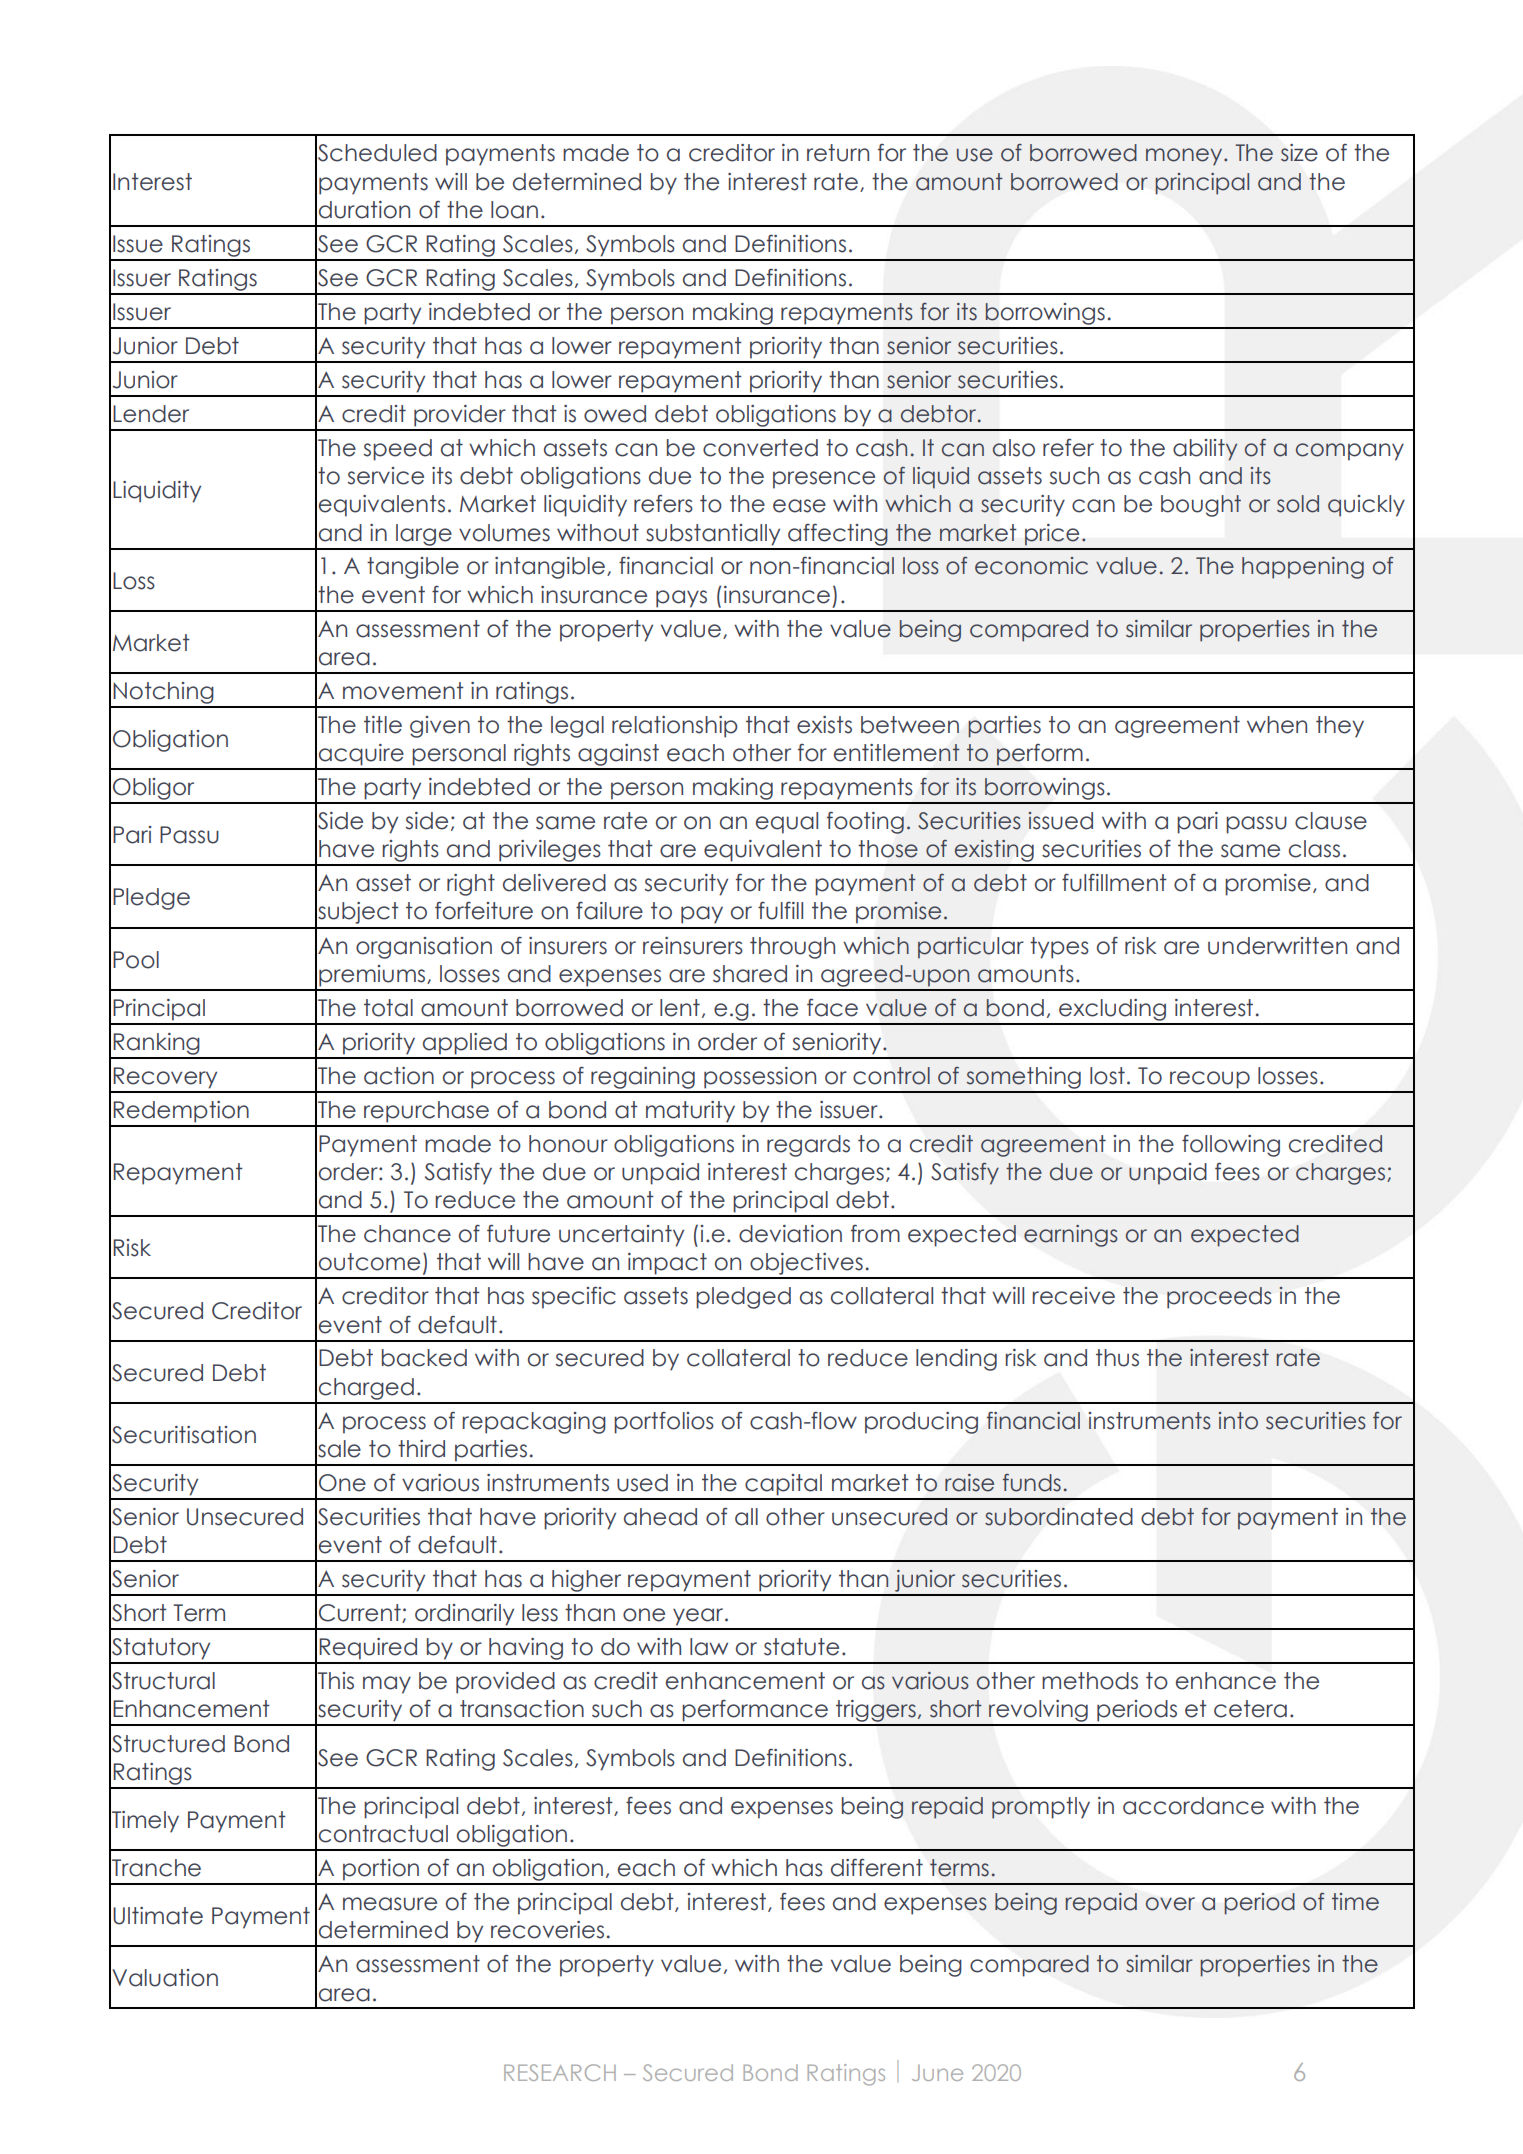 This document has height=2154, width=1523. What do you see at coordinates (838, 153) in the document?
I see `return` at bounding box center [838, 153].
